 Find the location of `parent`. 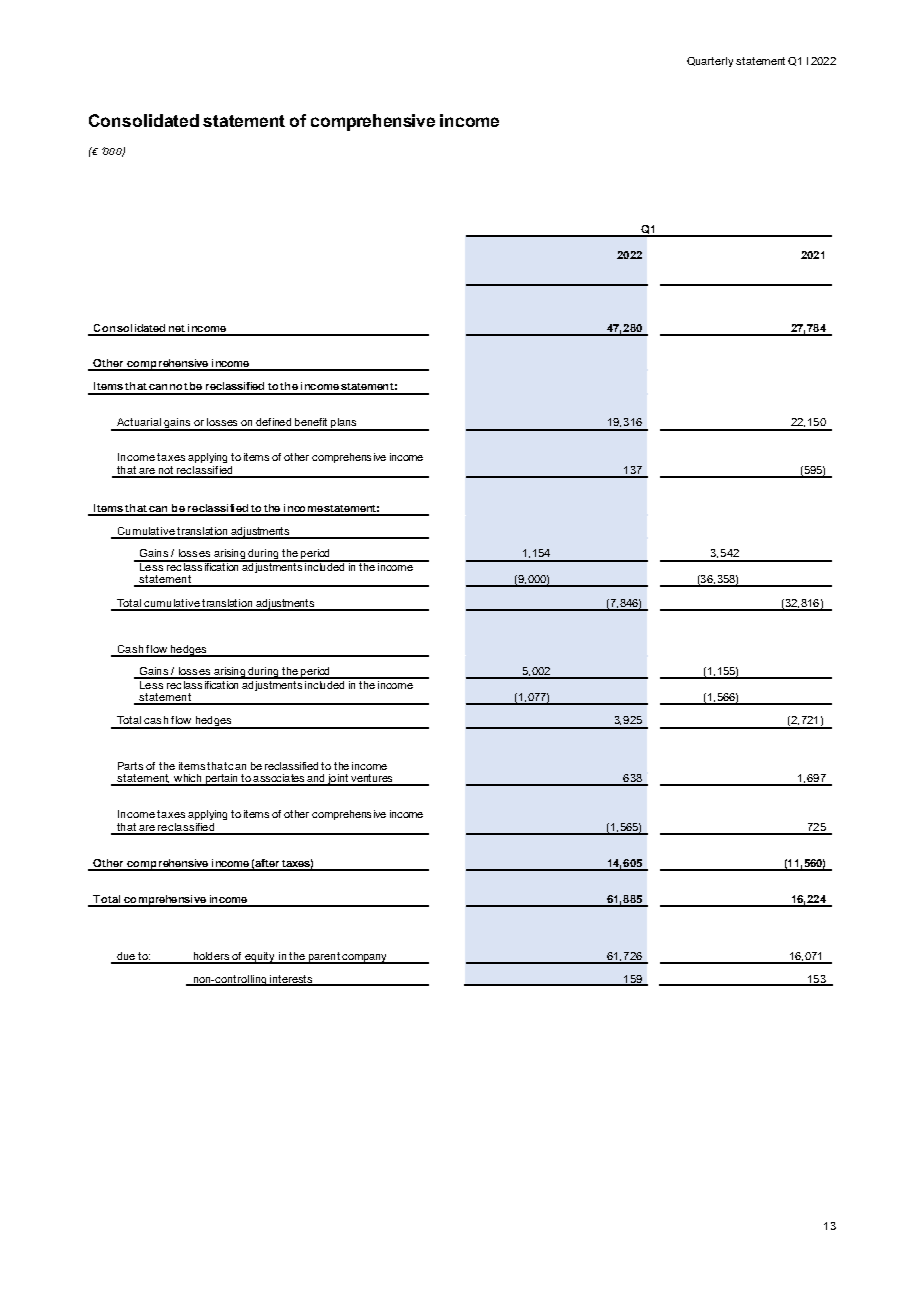

parent is located at coordinates (323, 958).
